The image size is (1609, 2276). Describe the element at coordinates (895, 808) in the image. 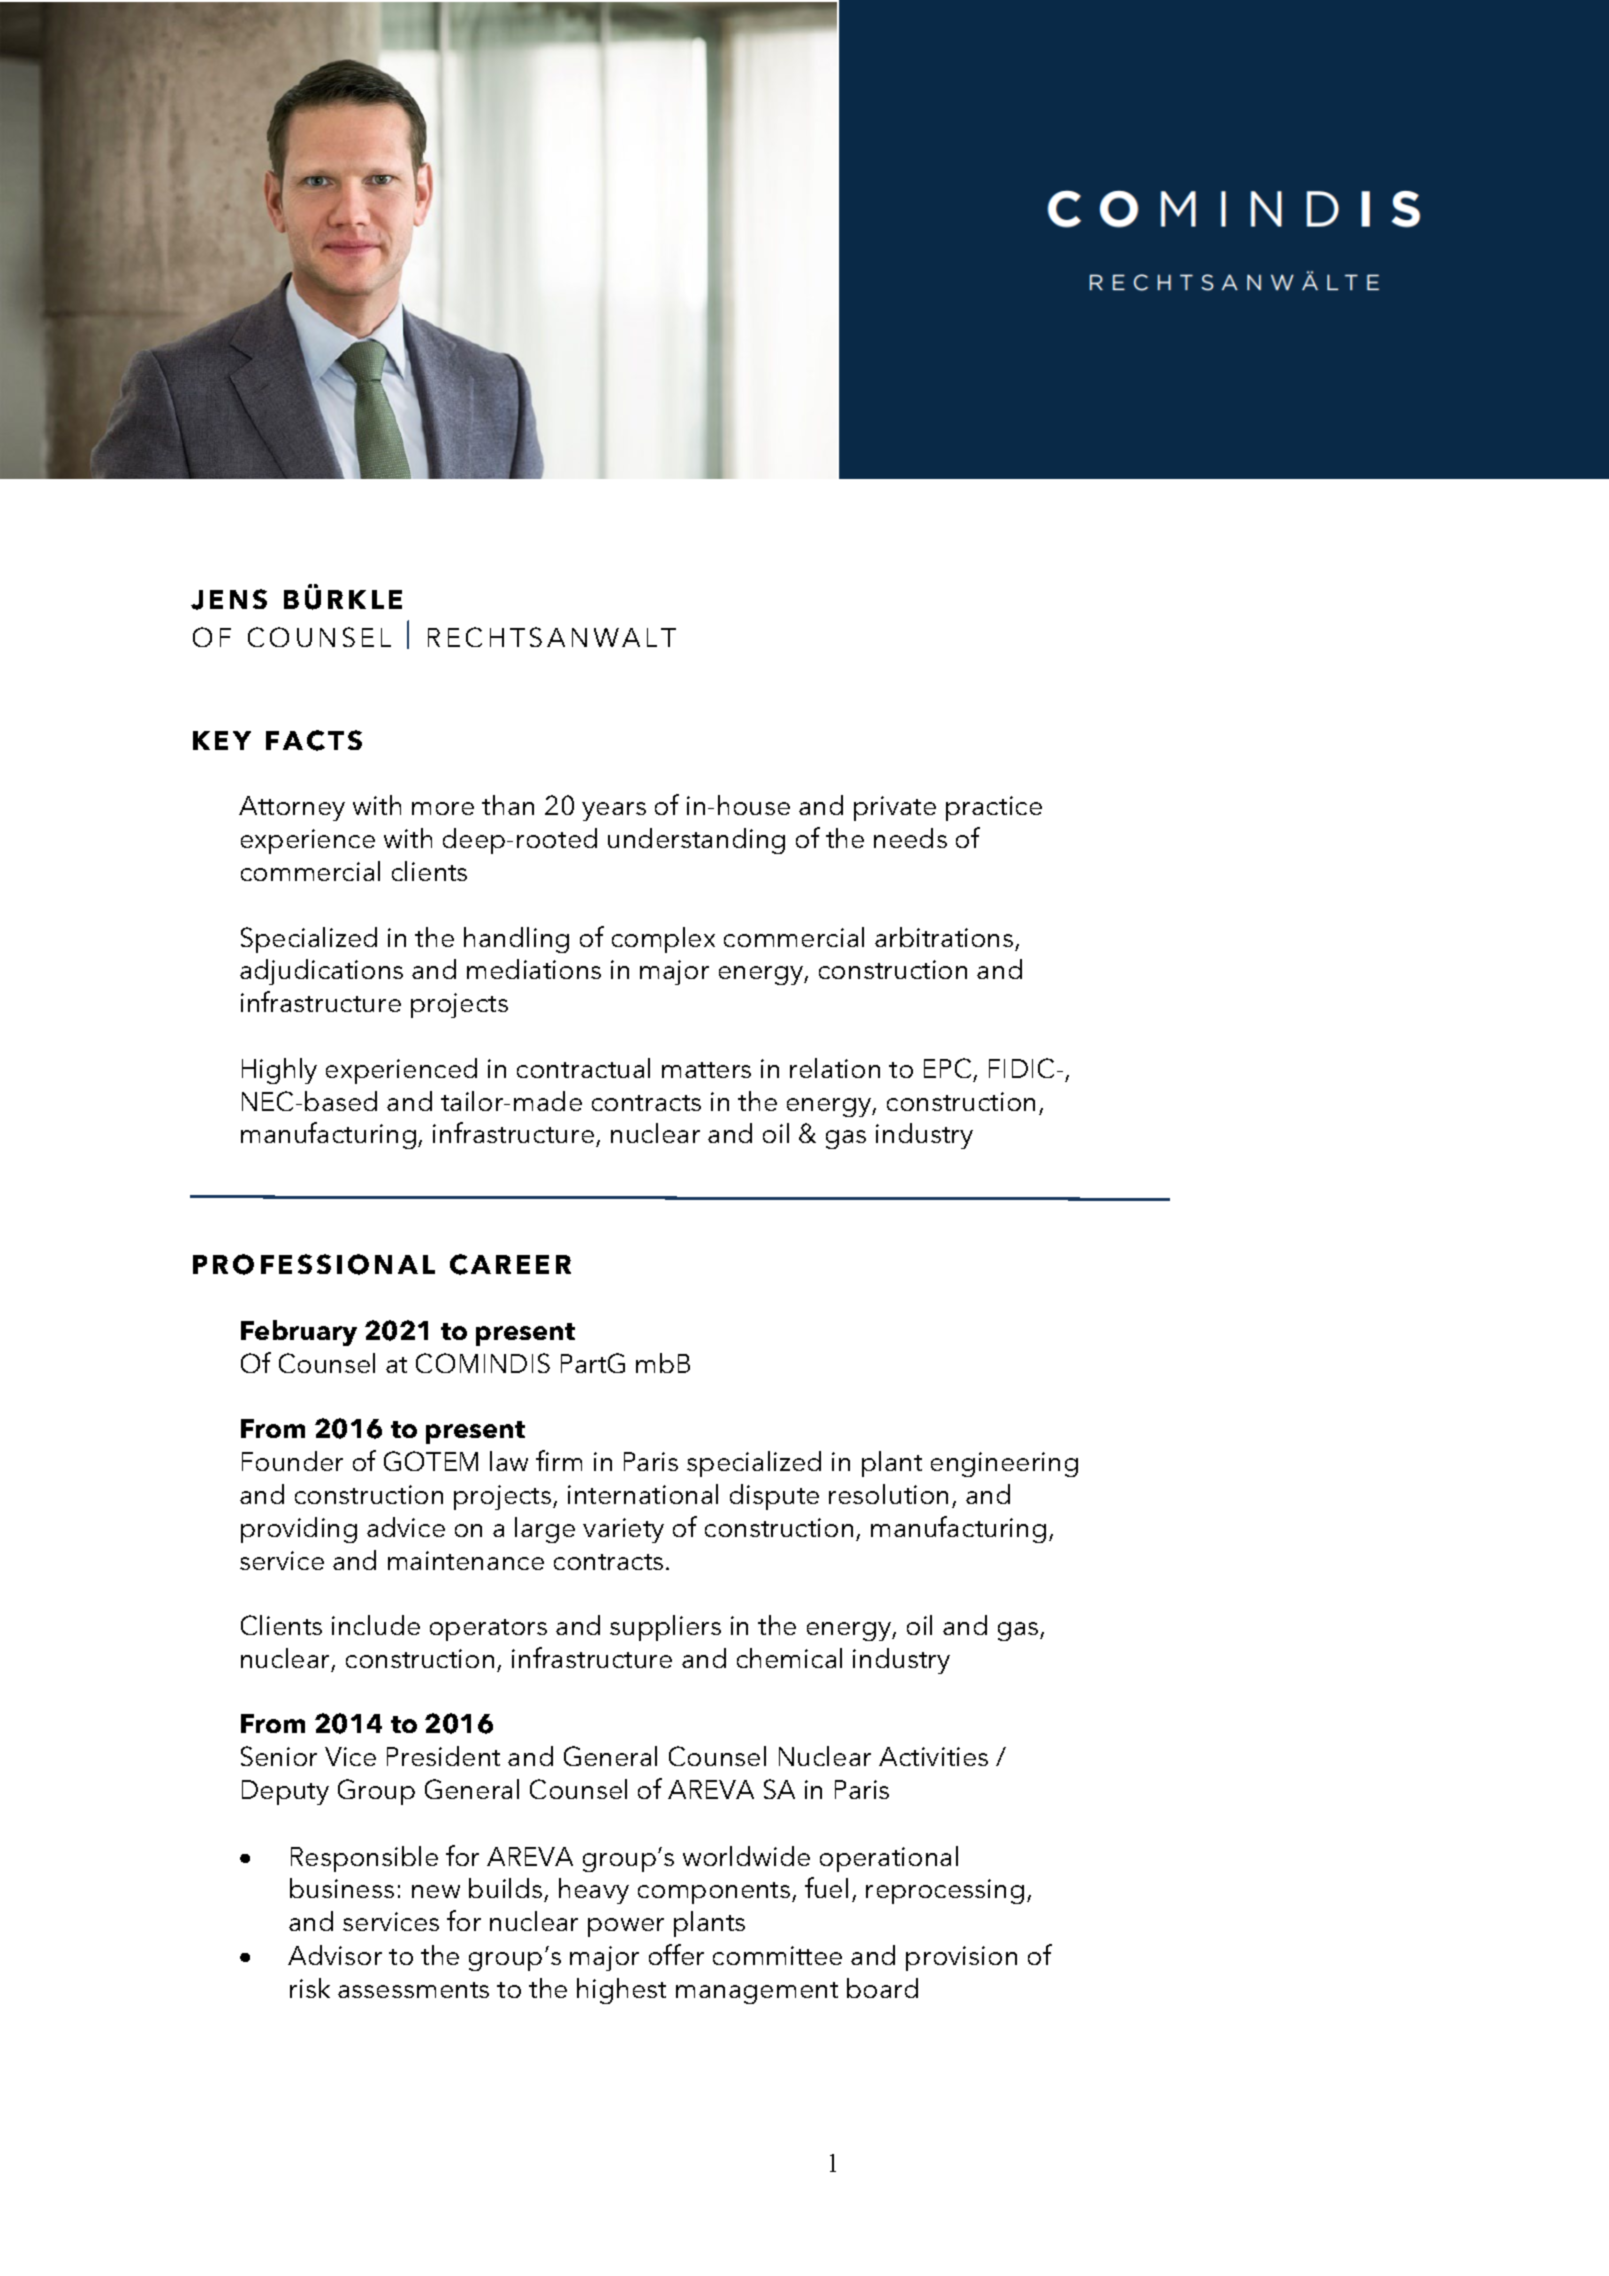

I see `private` at that location.
